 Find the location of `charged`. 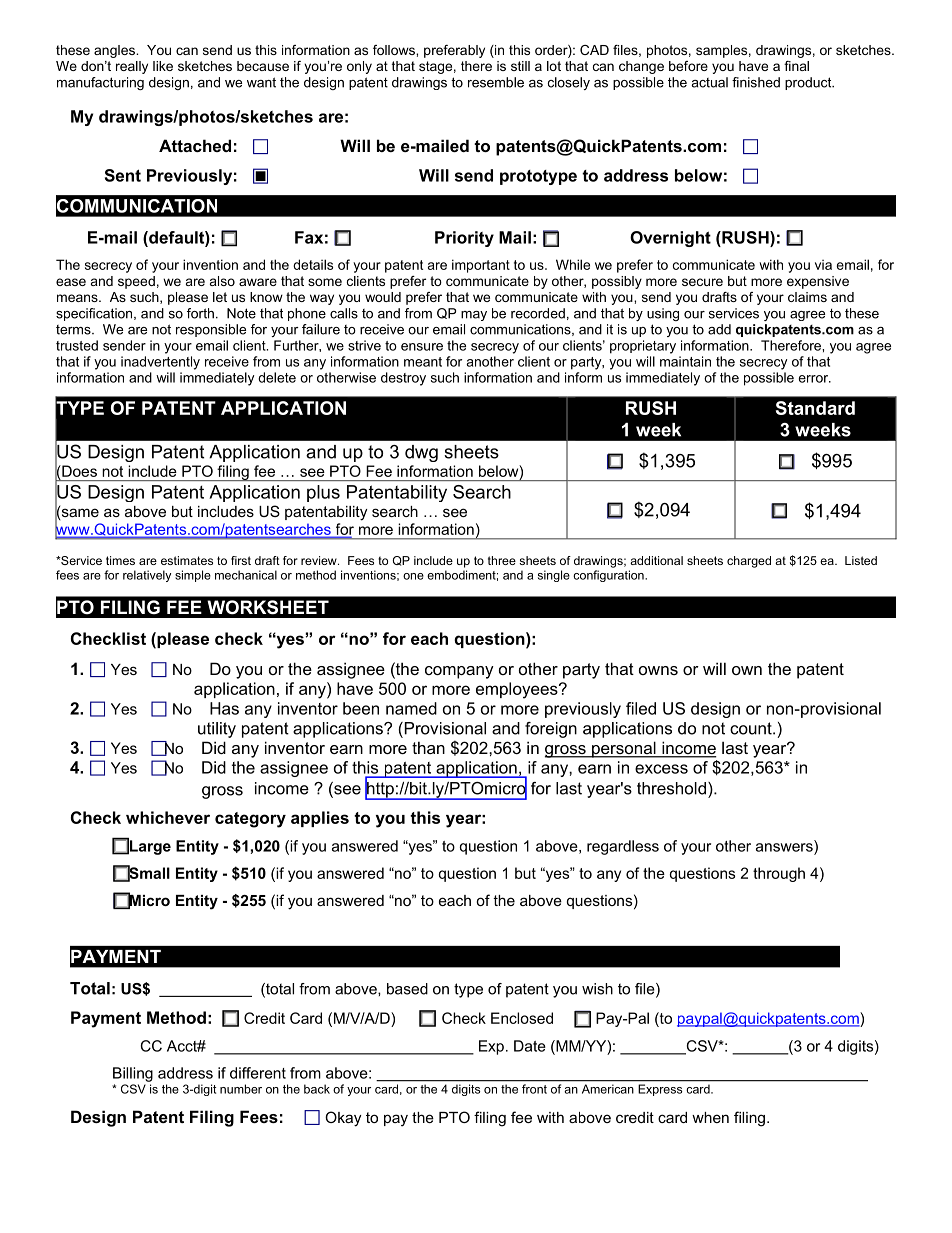

charged is located at coordinates (749, 562).
